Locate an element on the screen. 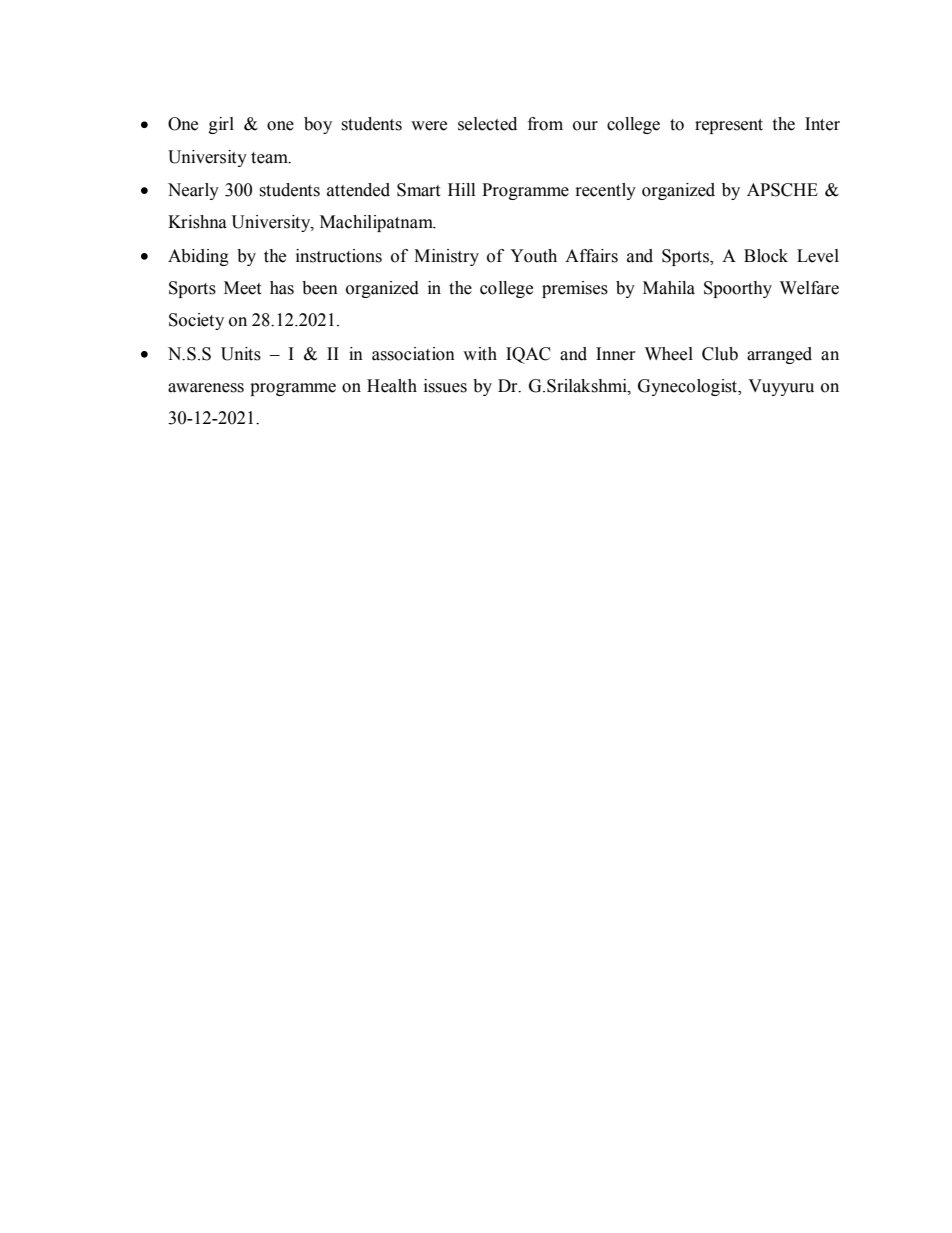  girl is located at coordinates (221, 125).
